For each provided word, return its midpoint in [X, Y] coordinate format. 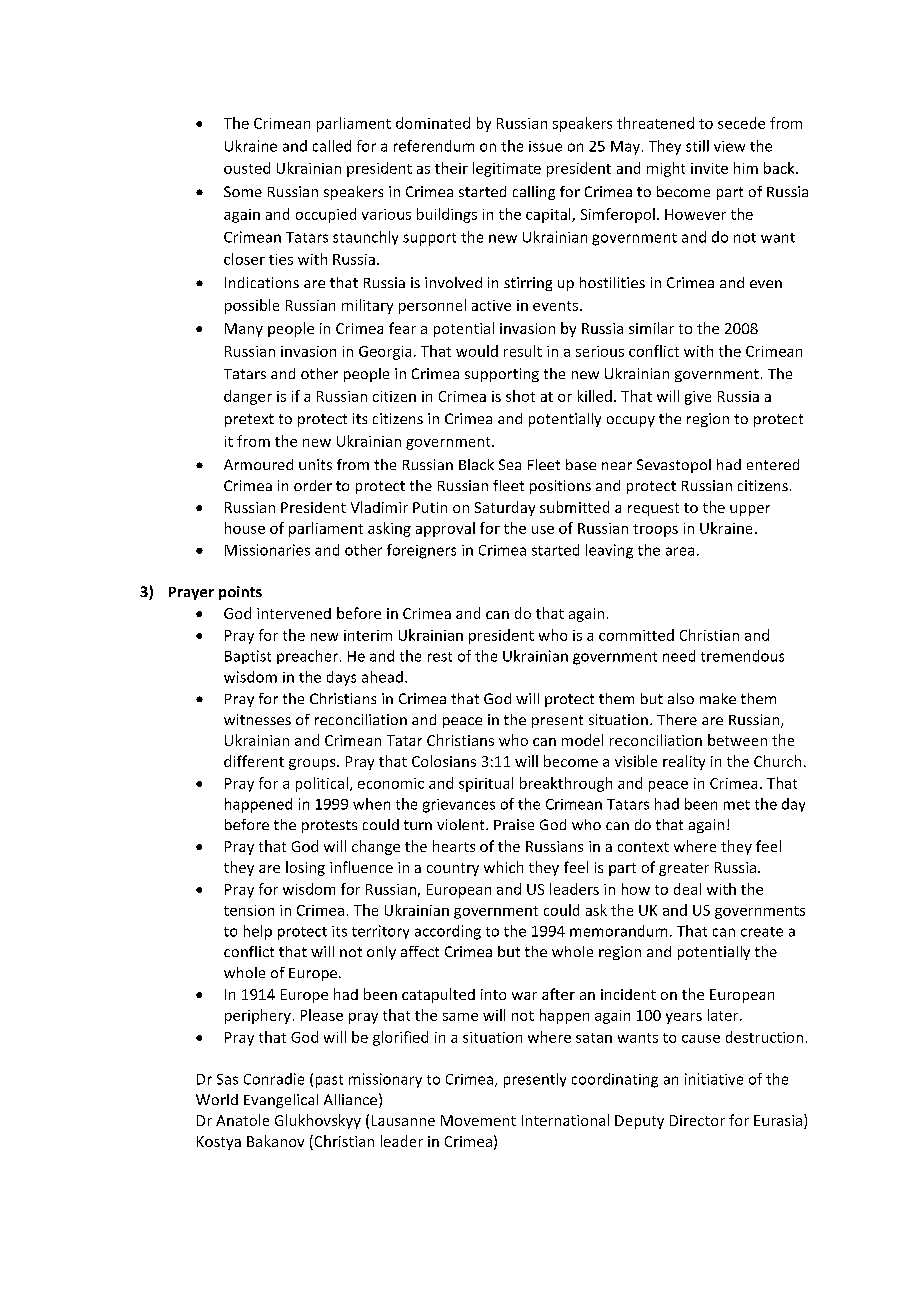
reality [684, 762]
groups [313, 764]
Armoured [258, 464]
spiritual [486, 784]
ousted [247, 168]
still [697, 146]
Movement [478, 1120]
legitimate [507, 169]
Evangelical [281, 1101]
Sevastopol [674, 466]
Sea [510, 464]
